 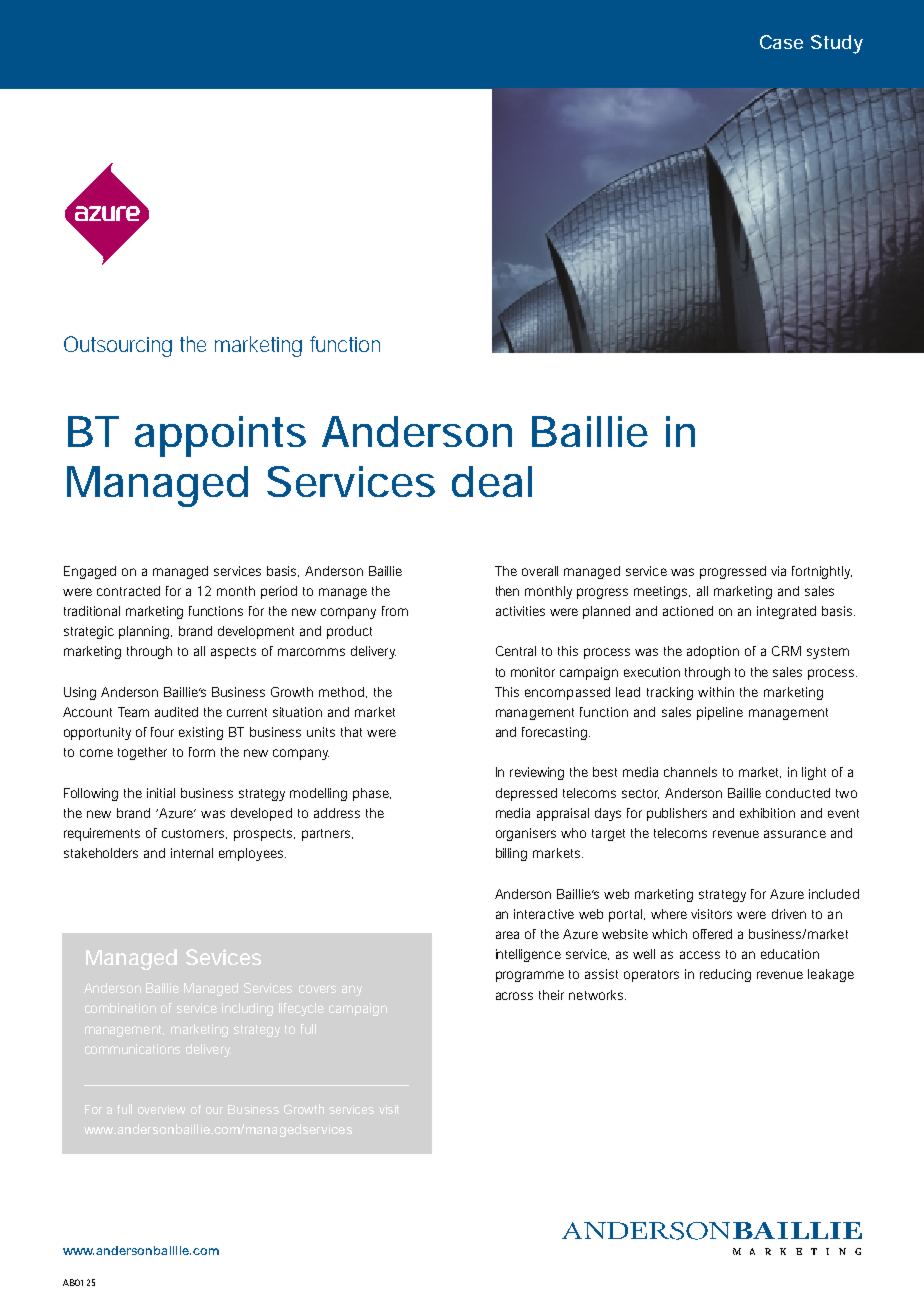 I want to click on Engaged, so click(x=90, y=572).
